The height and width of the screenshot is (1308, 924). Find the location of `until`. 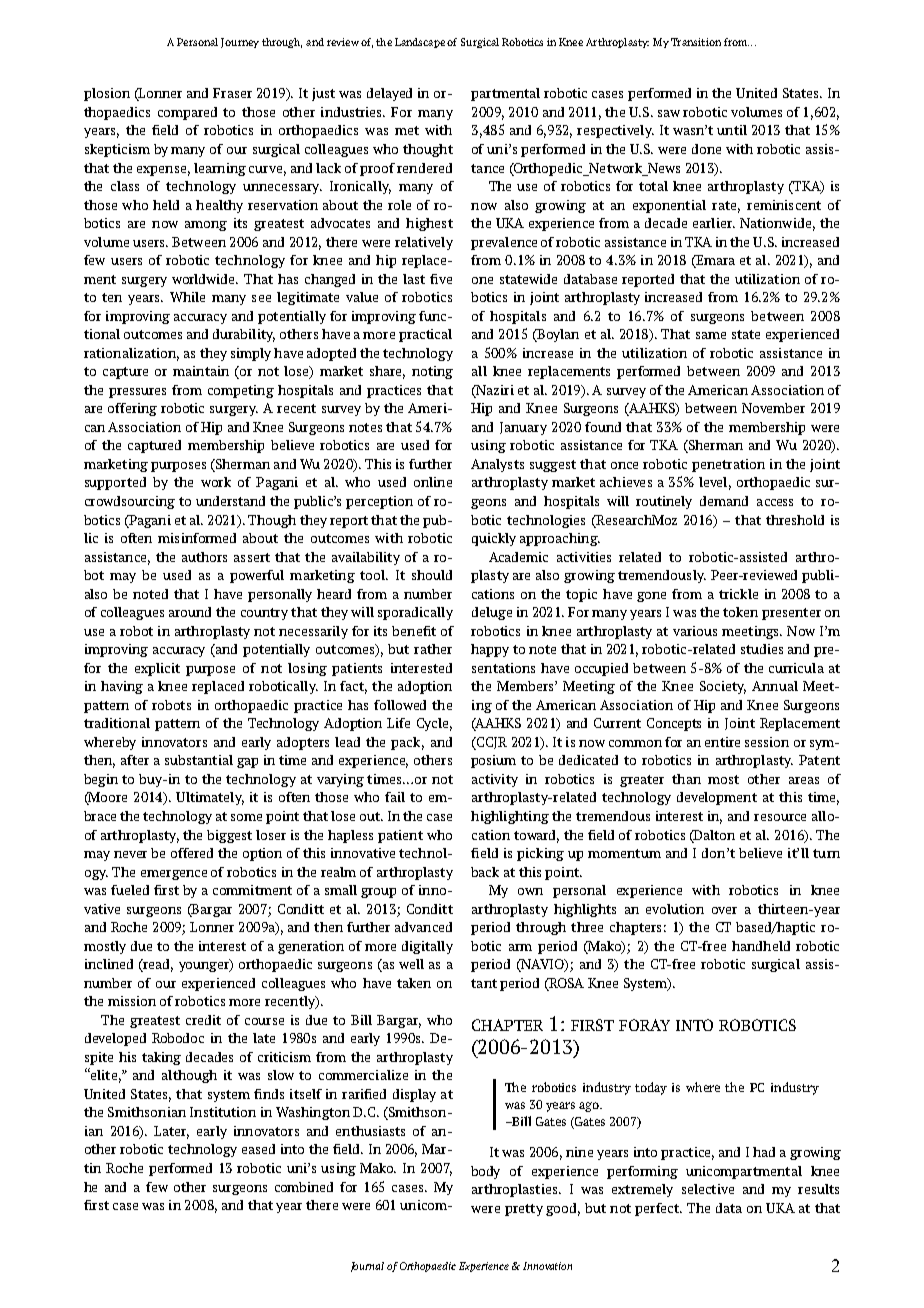

until is located at coordinates (732, 130).
